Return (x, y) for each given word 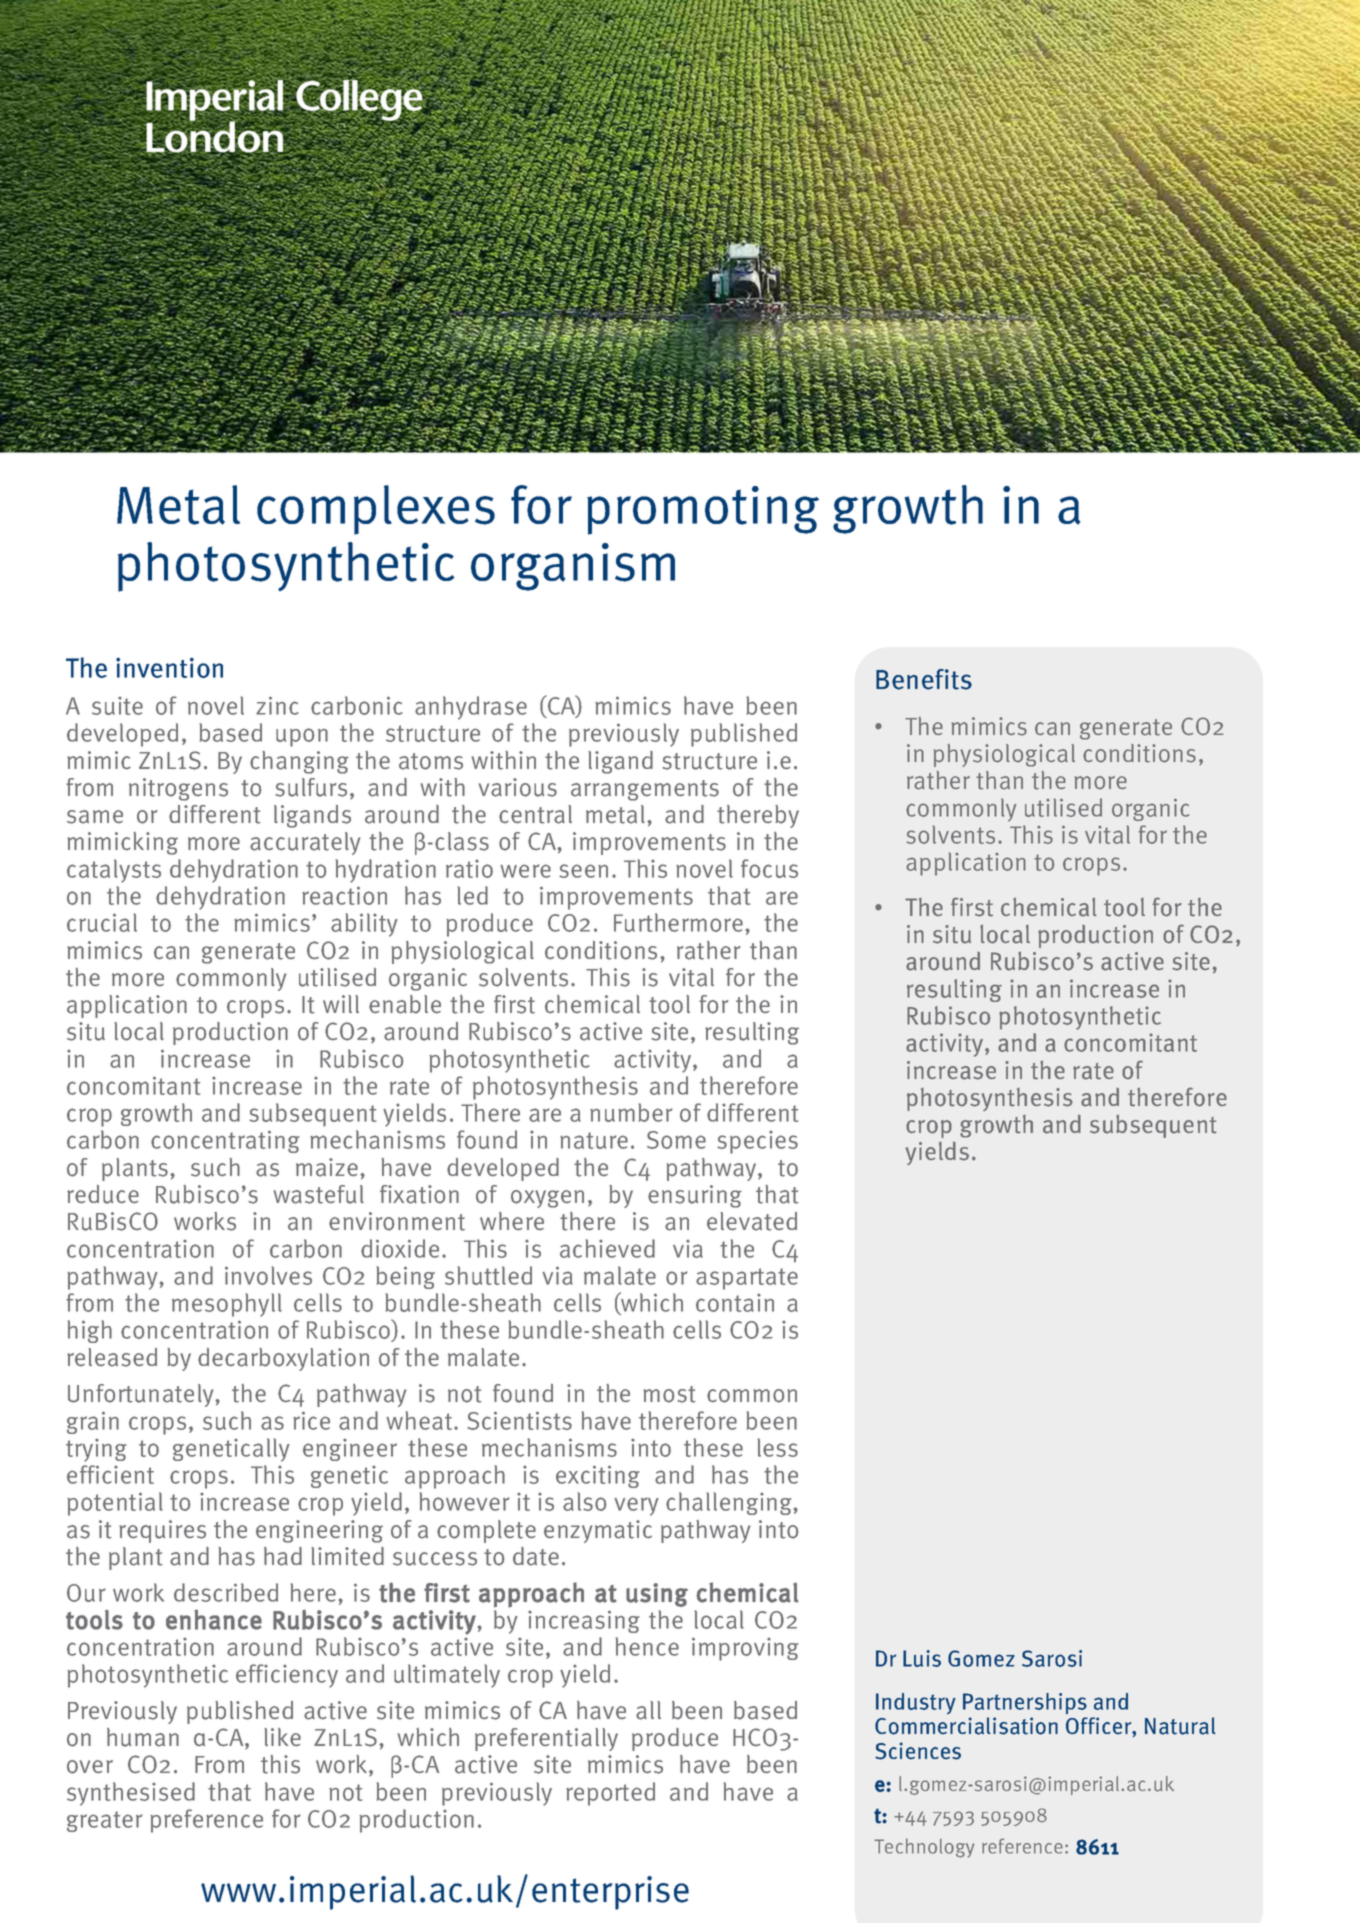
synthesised (131, 1794)
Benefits (924, 679)
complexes (376, 510)
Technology (924, 1848)
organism (573, 567)
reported (610, 1794)
